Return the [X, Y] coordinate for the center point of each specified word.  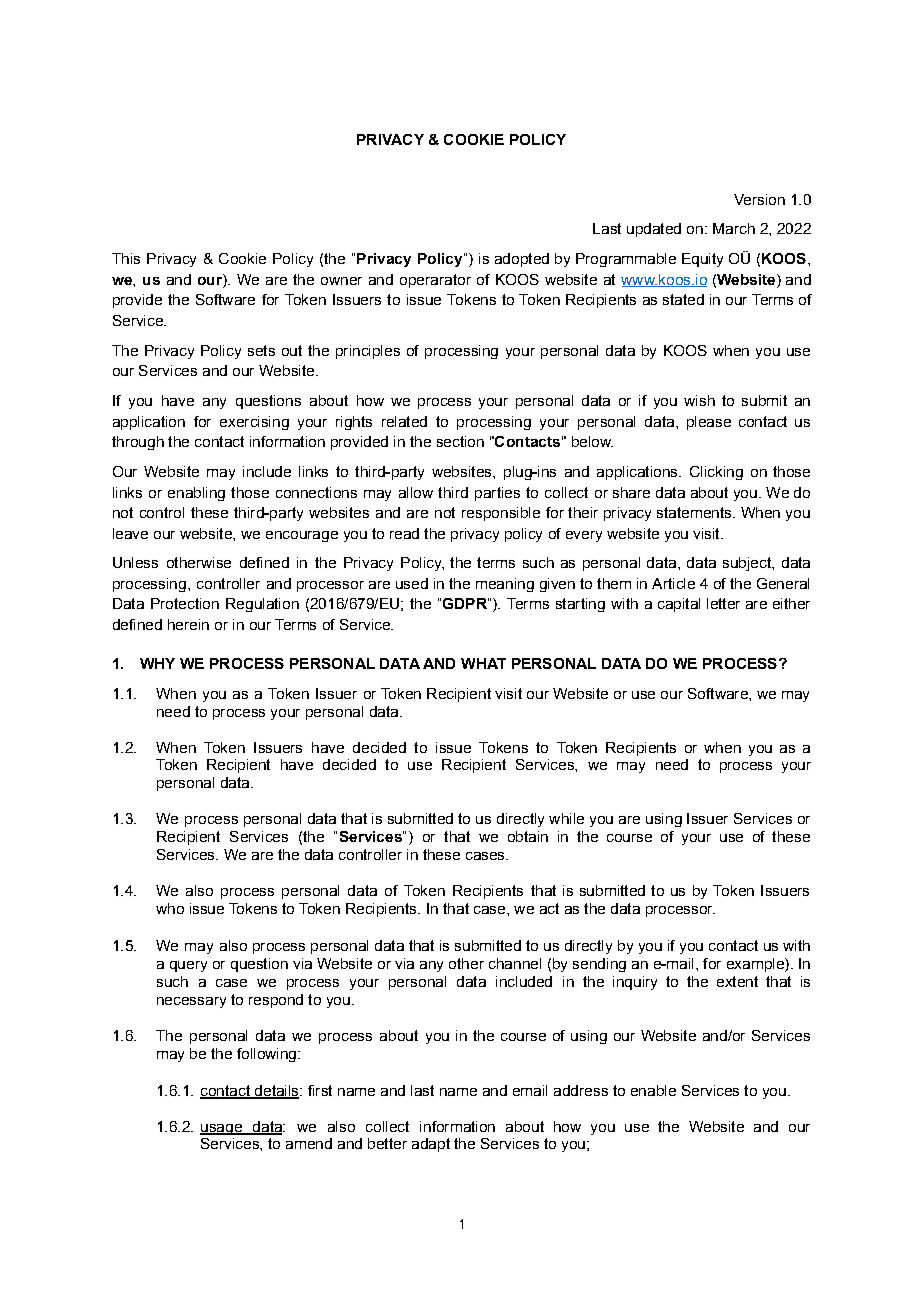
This [126, 258]
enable [653, 1090]
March [734, 228]
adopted [522, 260]
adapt [431, 1145]
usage [222, 1129]
